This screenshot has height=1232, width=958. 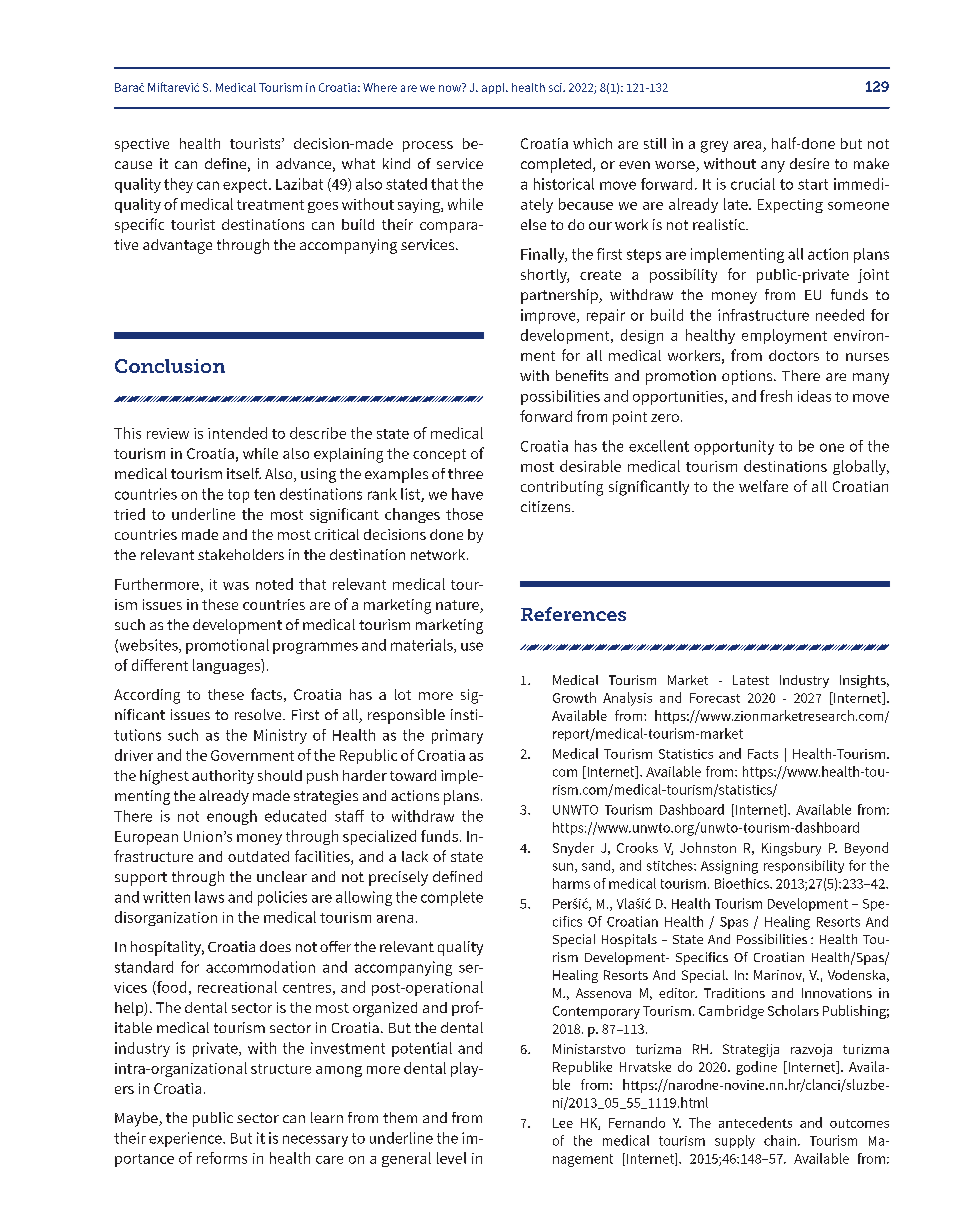 I want to click on they, so click(x=178, y=185).
